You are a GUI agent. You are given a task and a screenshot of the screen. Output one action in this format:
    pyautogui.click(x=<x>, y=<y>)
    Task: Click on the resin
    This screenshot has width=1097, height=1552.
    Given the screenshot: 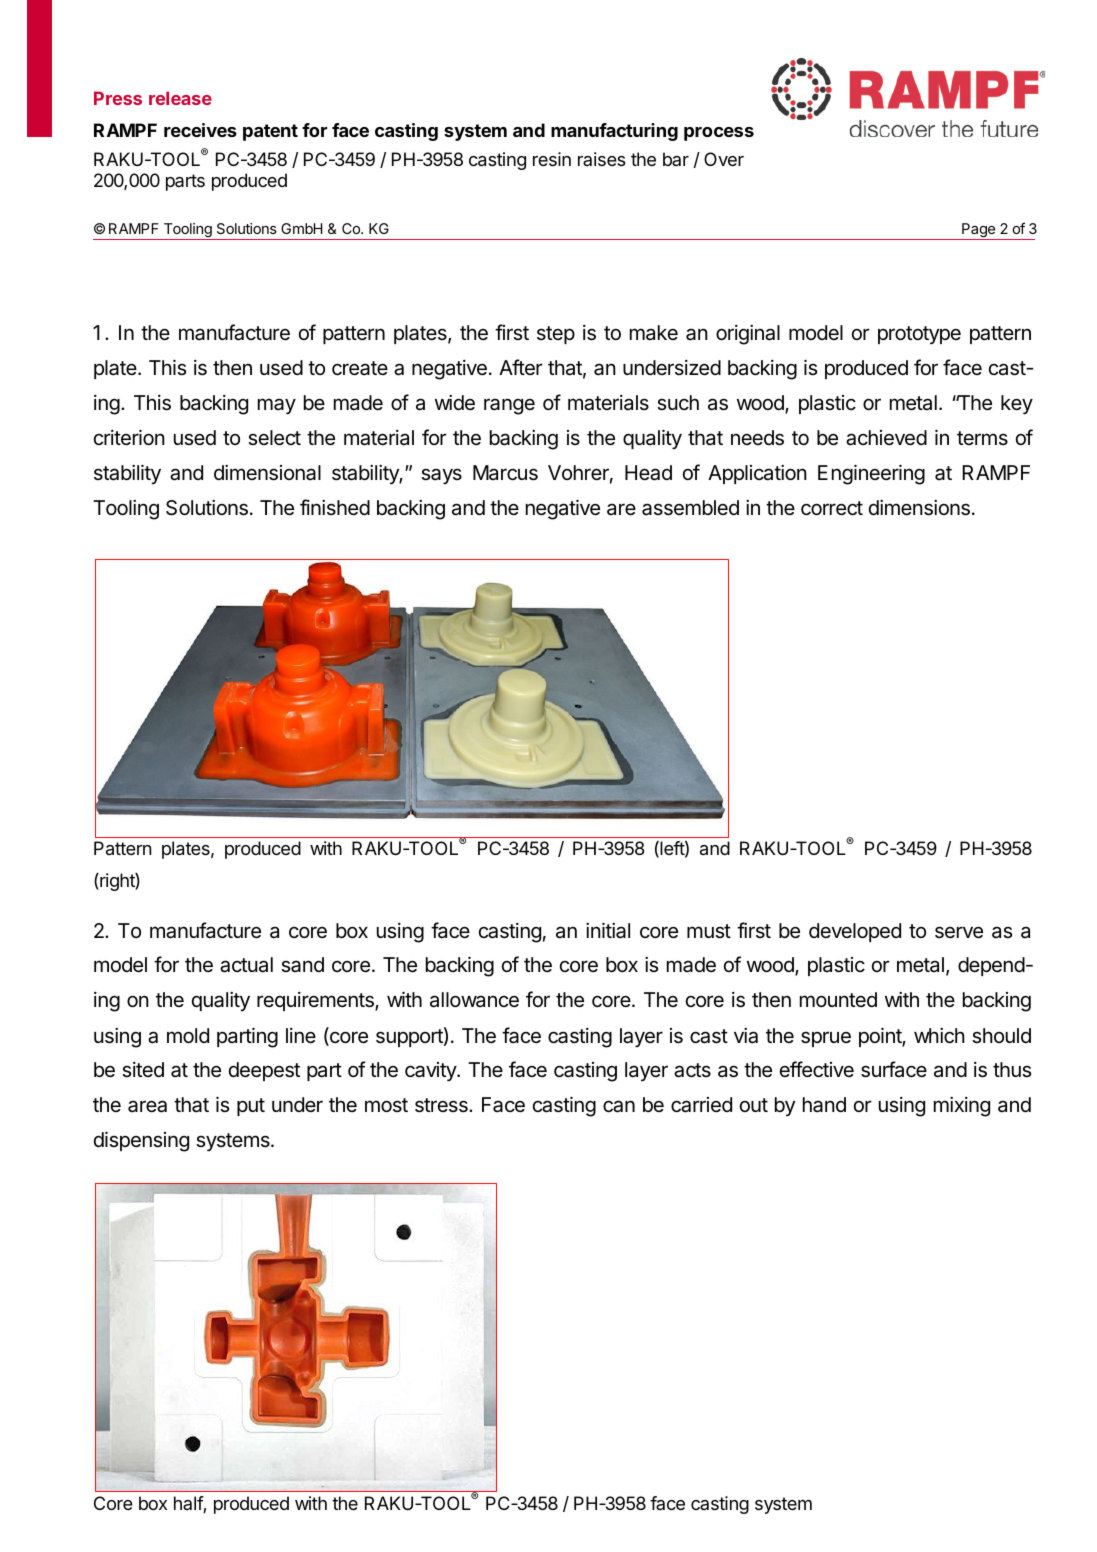 What is the action you would take?
    pyautogui.click(x=552, y=159)
